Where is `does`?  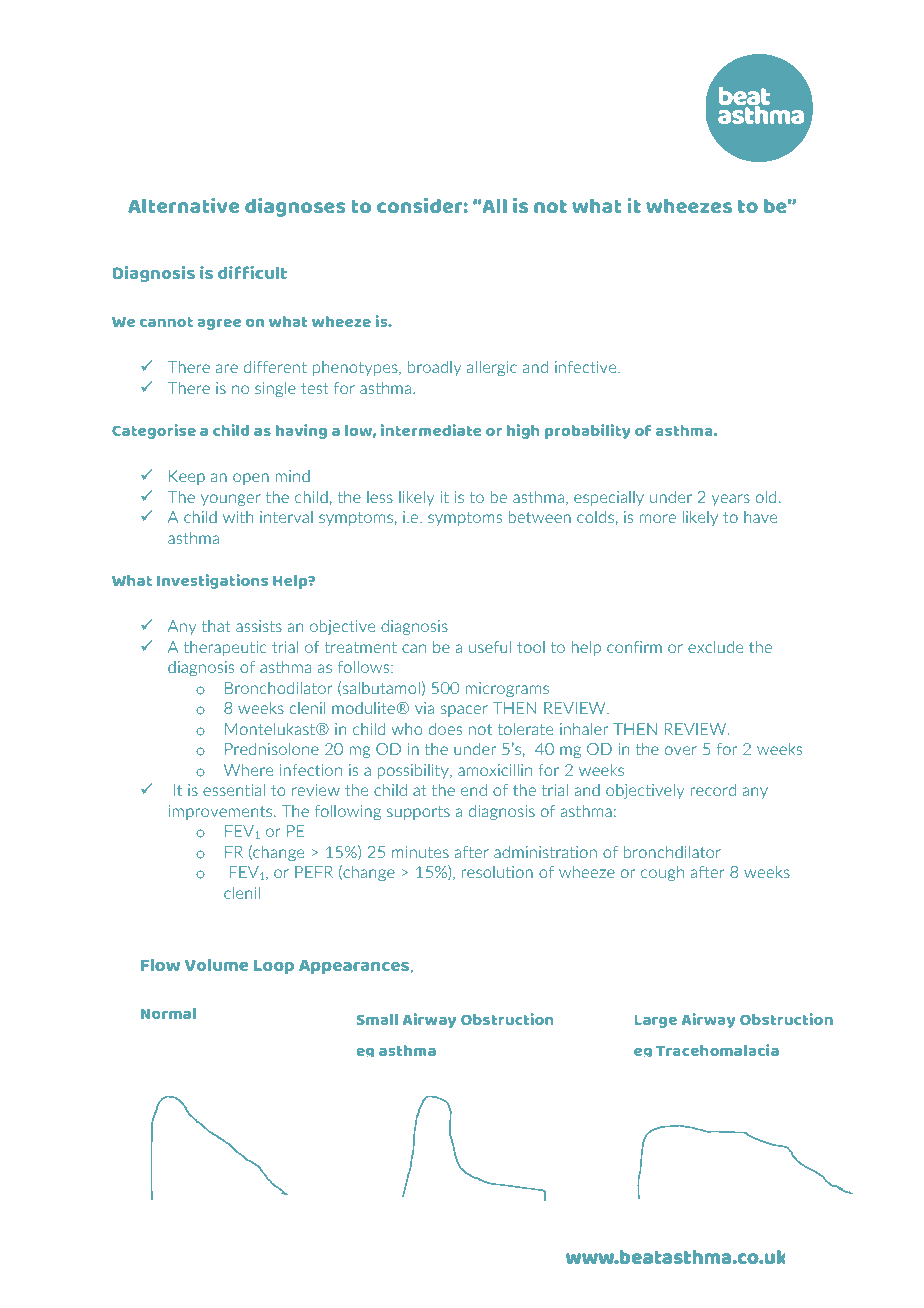
does is located at coordinates (445, 729).
